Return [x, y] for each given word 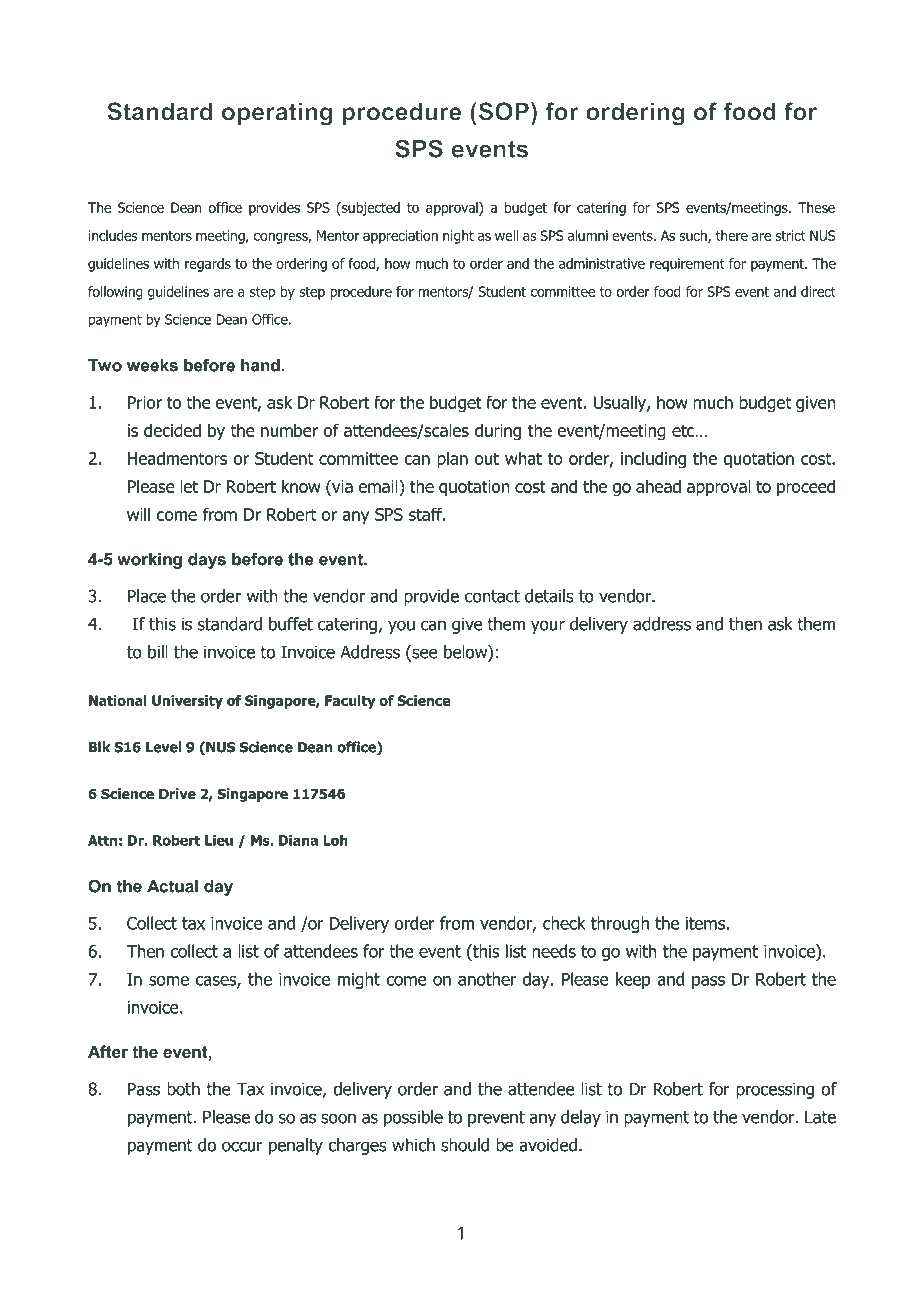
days [207, 561]
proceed [806, 487]
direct [818, 291]
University [187, 702]
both [183, 1089]
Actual [172, 886]
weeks [152, 365]
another [487, 979]
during [498, 432]
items [705, 923]
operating [277, 114]
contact [492, 596]
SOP [502, 111]
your [548, 627]
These [816, 207]
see [424, 653]
